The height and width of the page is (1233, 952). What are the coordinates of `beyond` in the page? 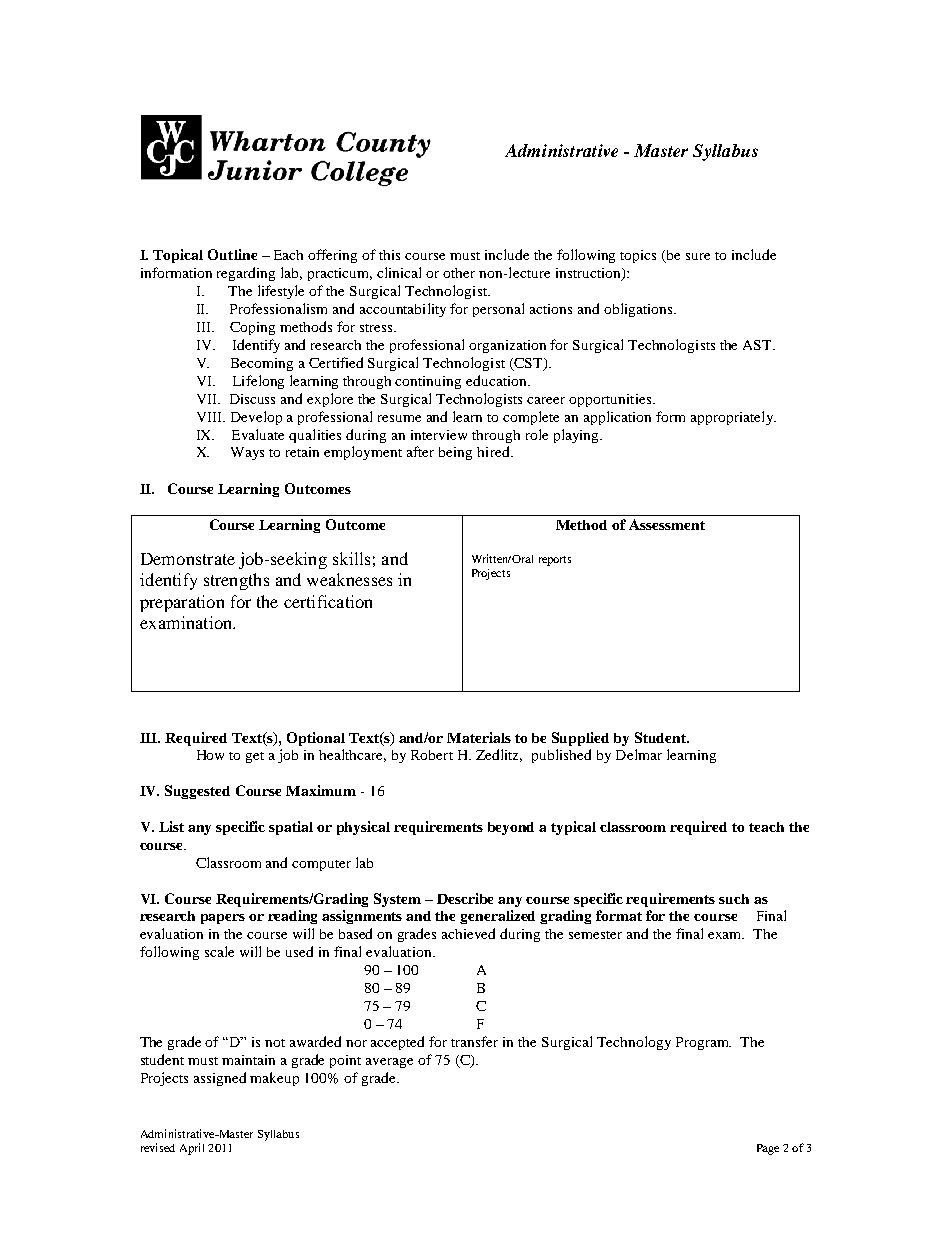 It's located at (511, 828).
